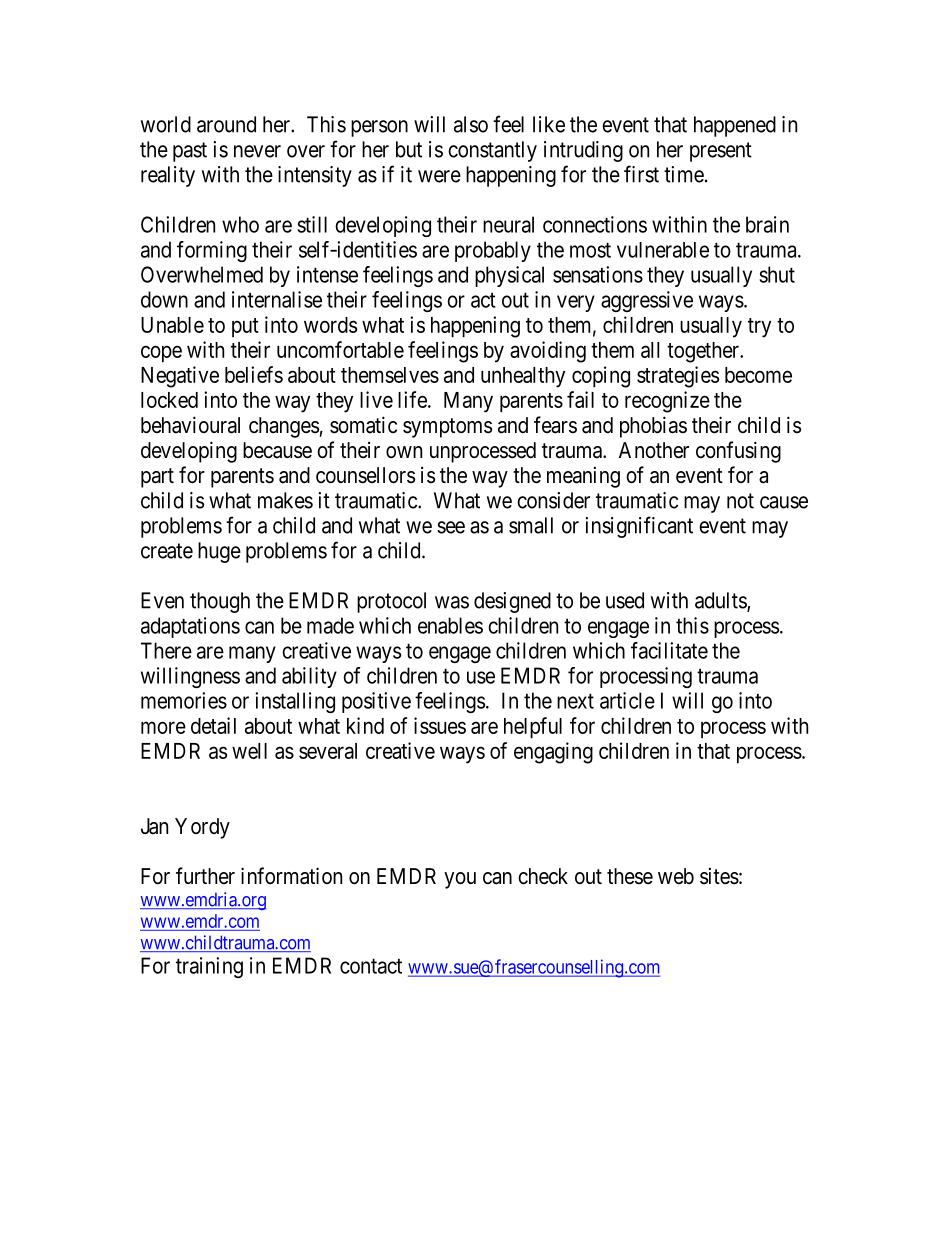  Describe the element at coordinates (669, 650) in the screenshot. I see `facilitate` at that location.
